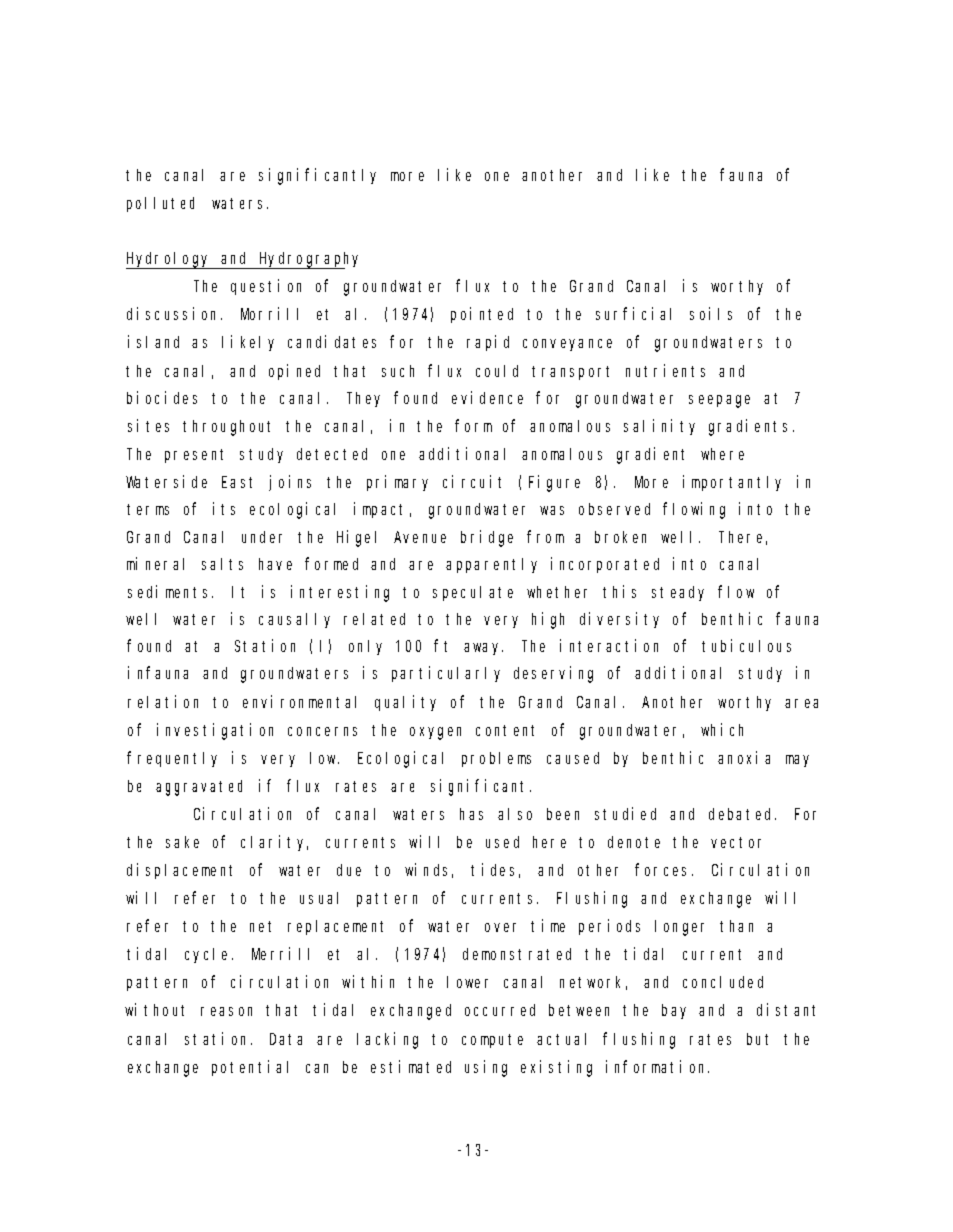  I want to click on nutrients, so click(665, 370).
